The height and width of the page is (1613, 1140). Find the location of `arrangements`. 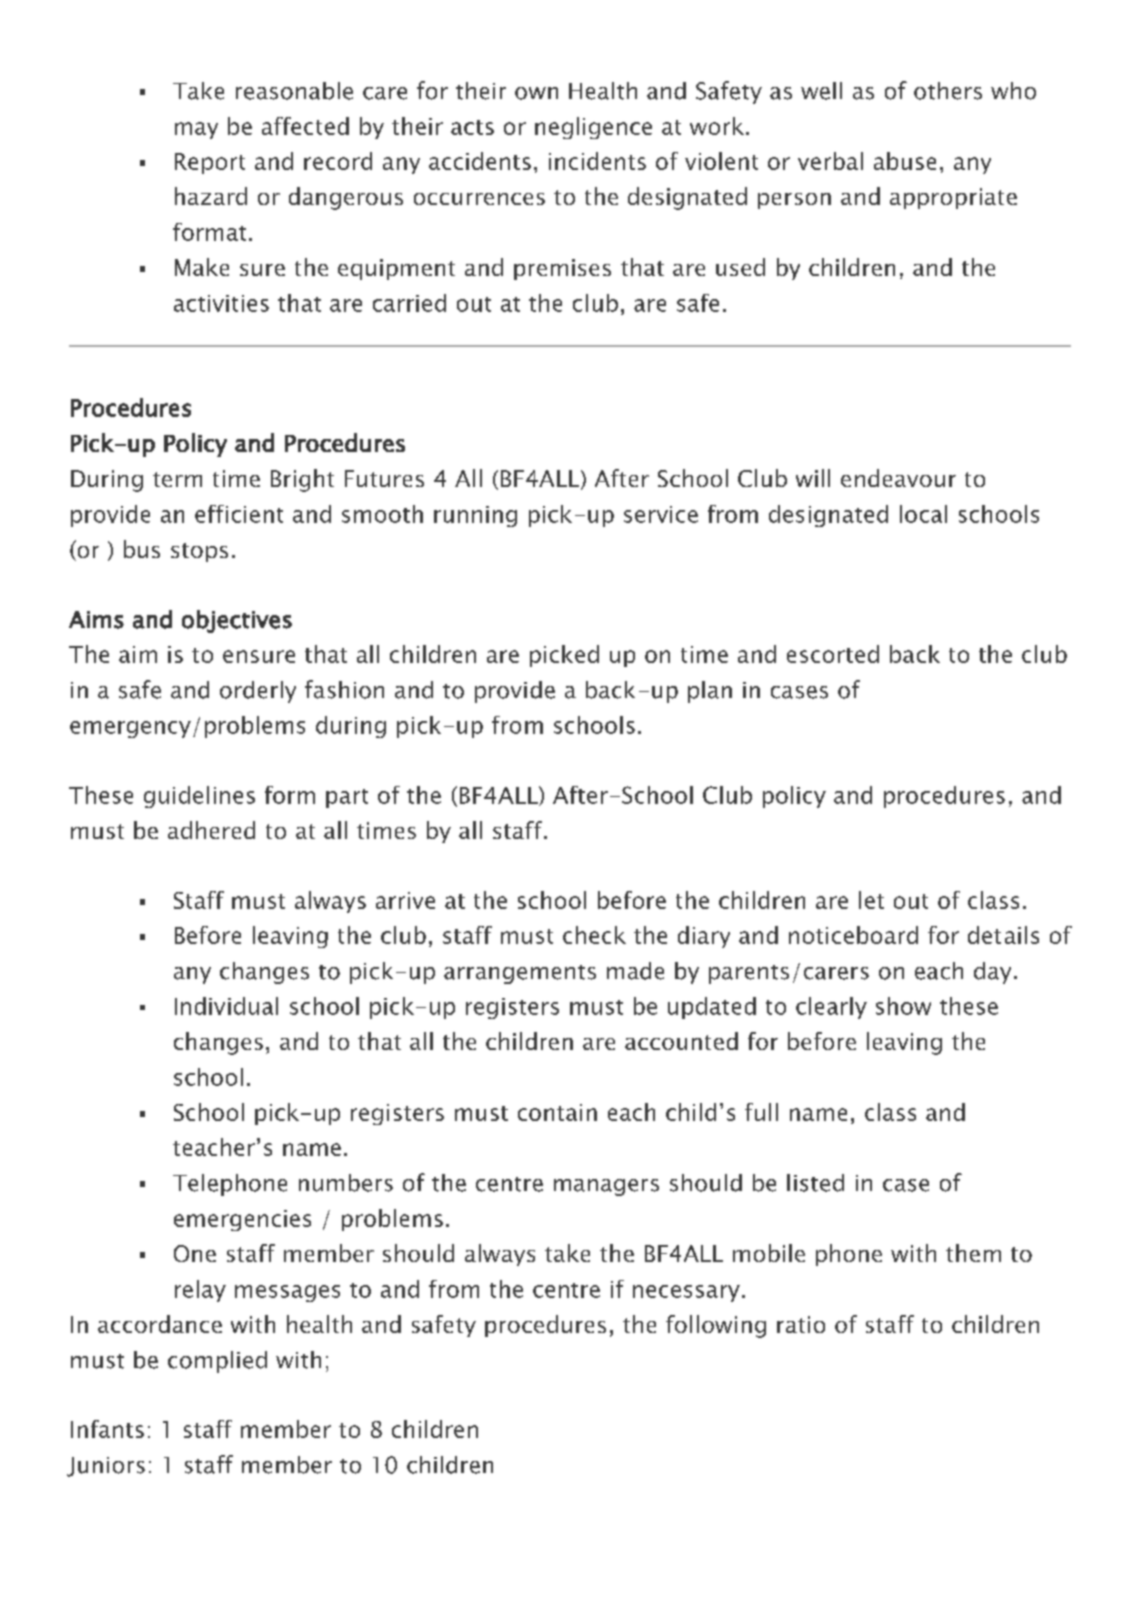

arrangements is located at coordinates (520, 974).
